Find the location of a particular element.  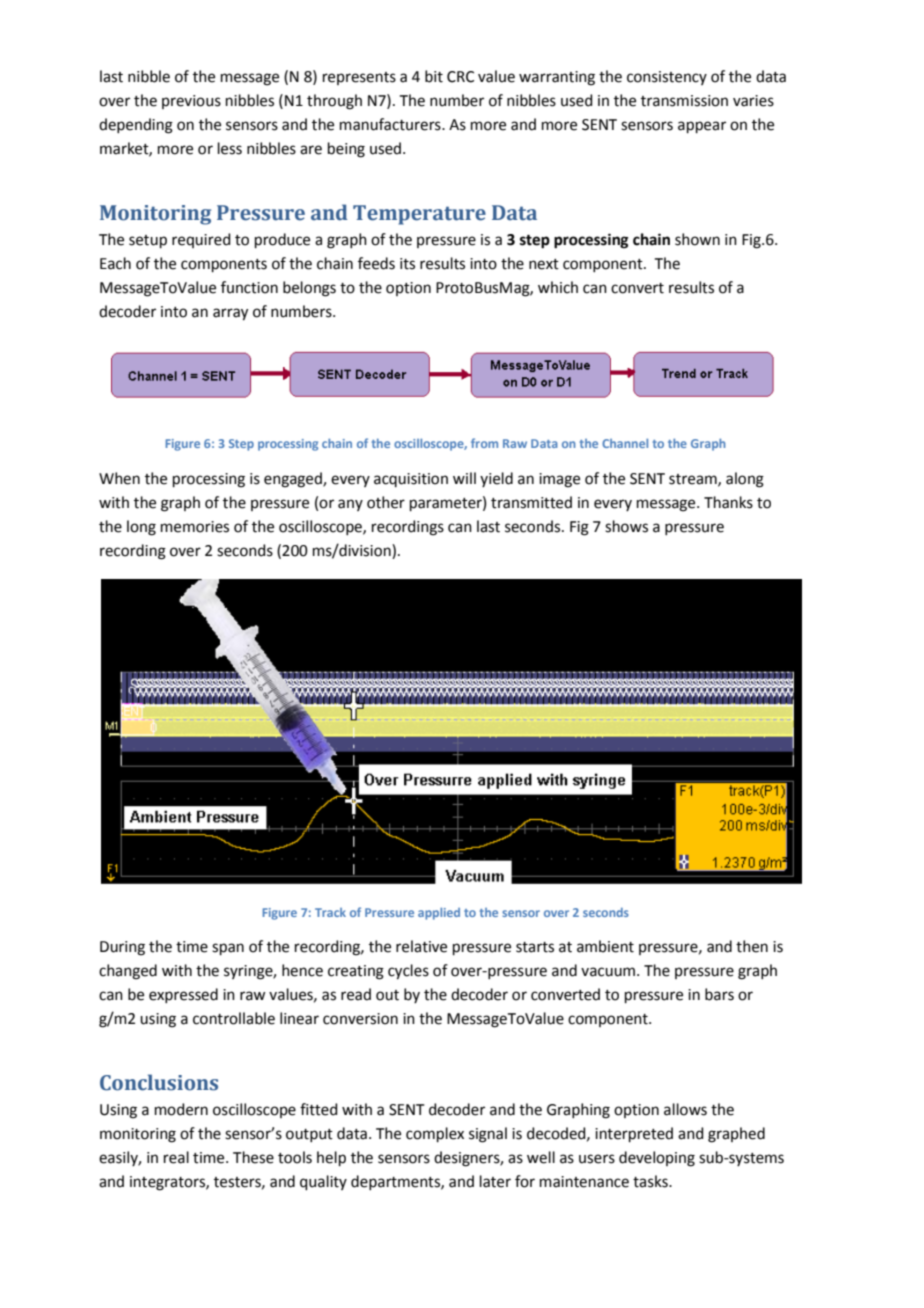

transmission is located at coordinates (684, 101).
